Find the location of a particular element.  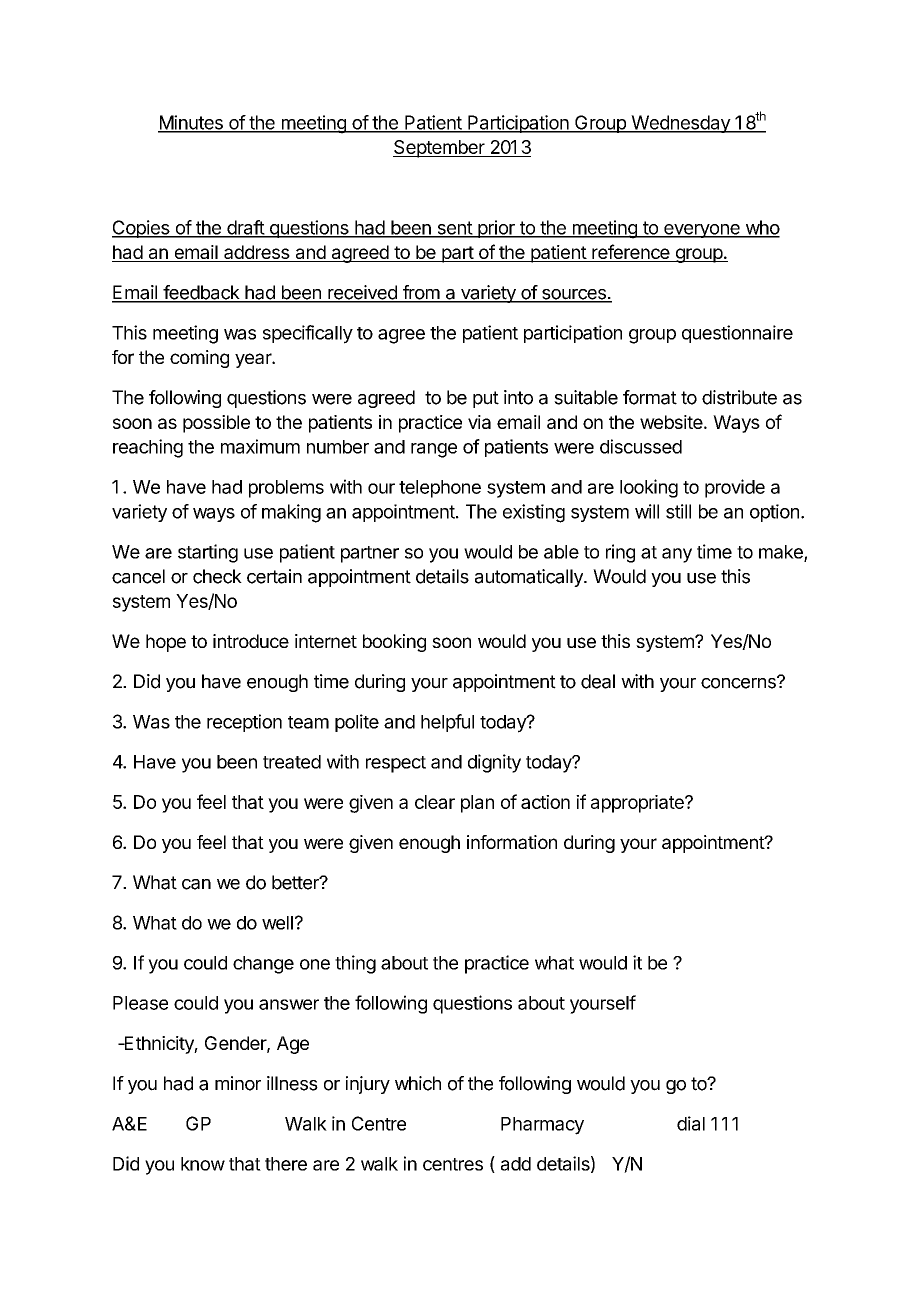

dial is located at coordinates (691, 1123).
